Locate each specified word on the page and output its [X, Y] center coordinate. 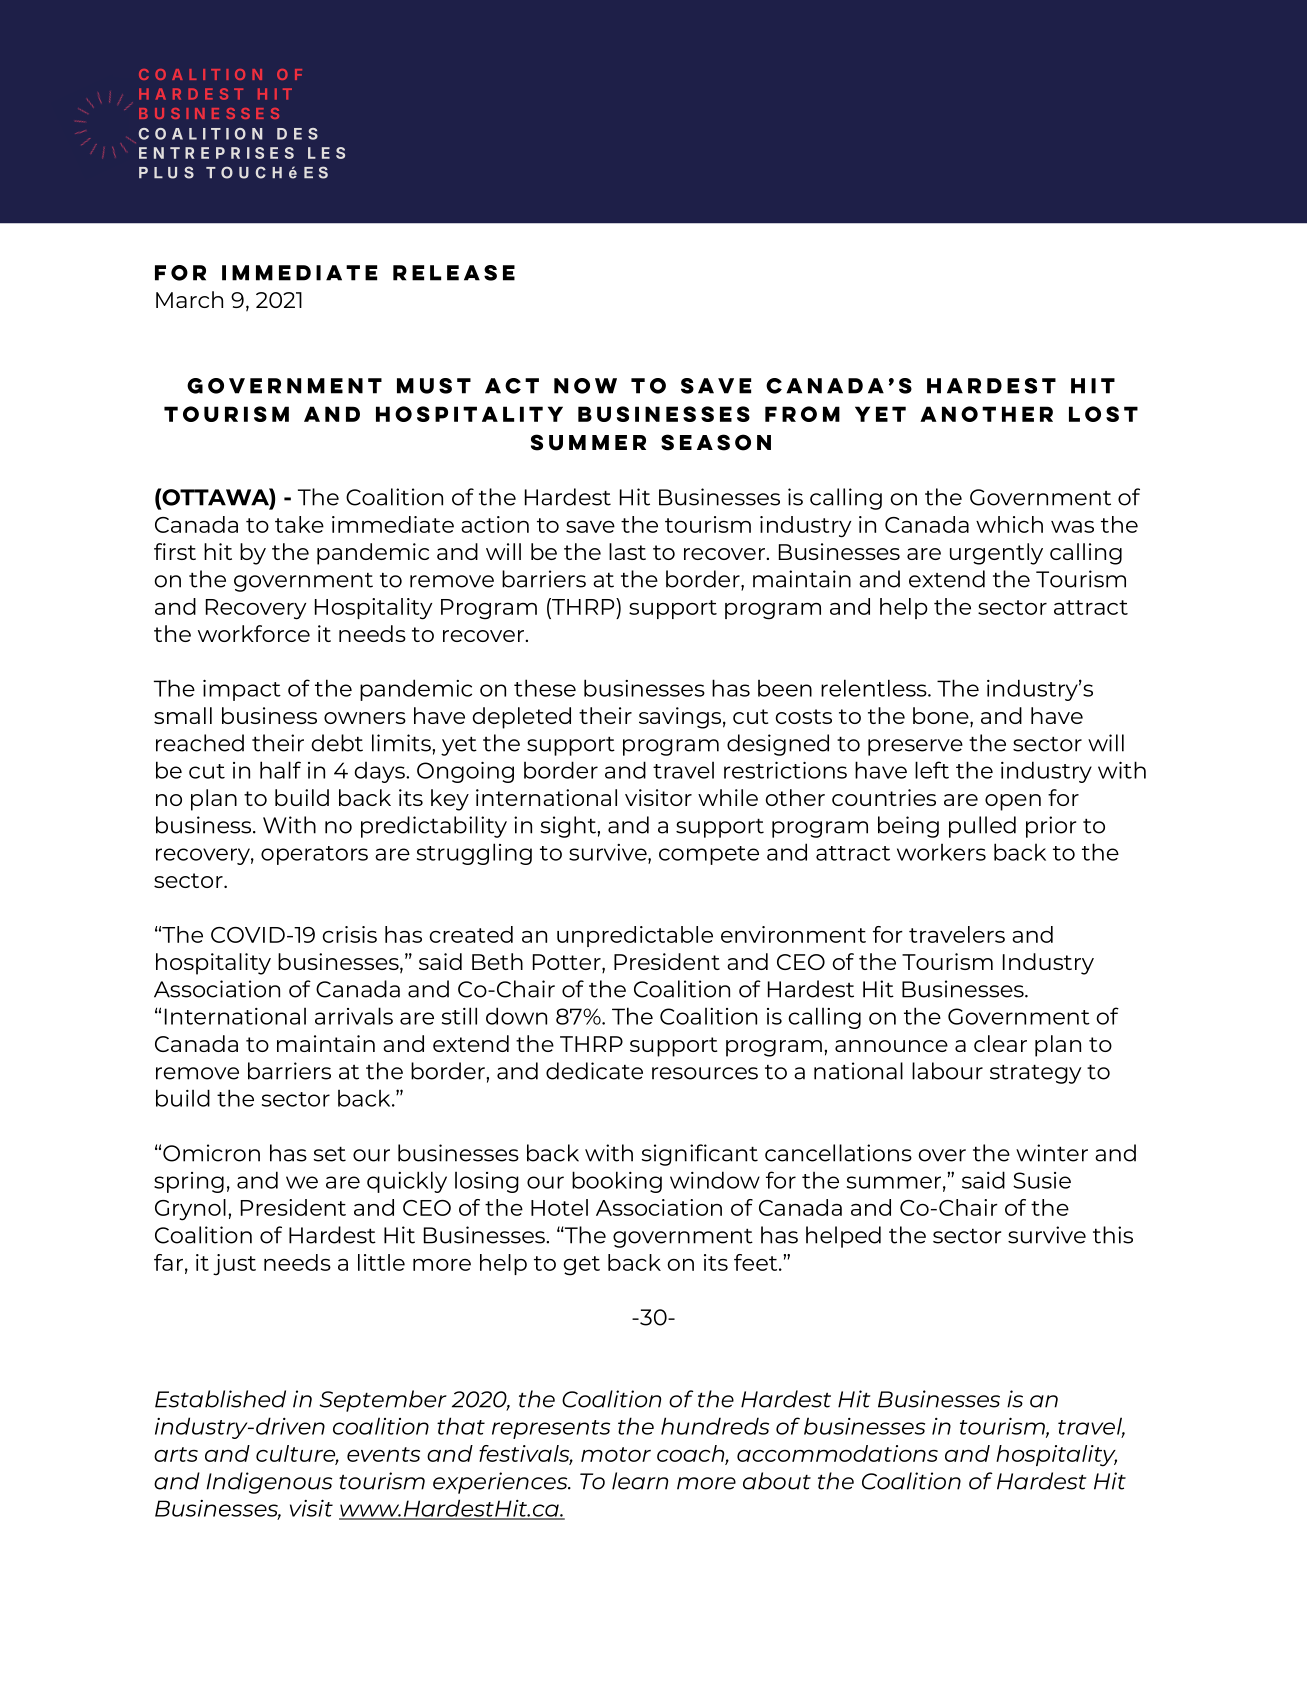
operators [314, 855]
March [189, 299]
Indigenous [269, 1483]
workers [941, 852]
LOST [1103, 414]
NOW [585, 386]
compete [709, 855]
